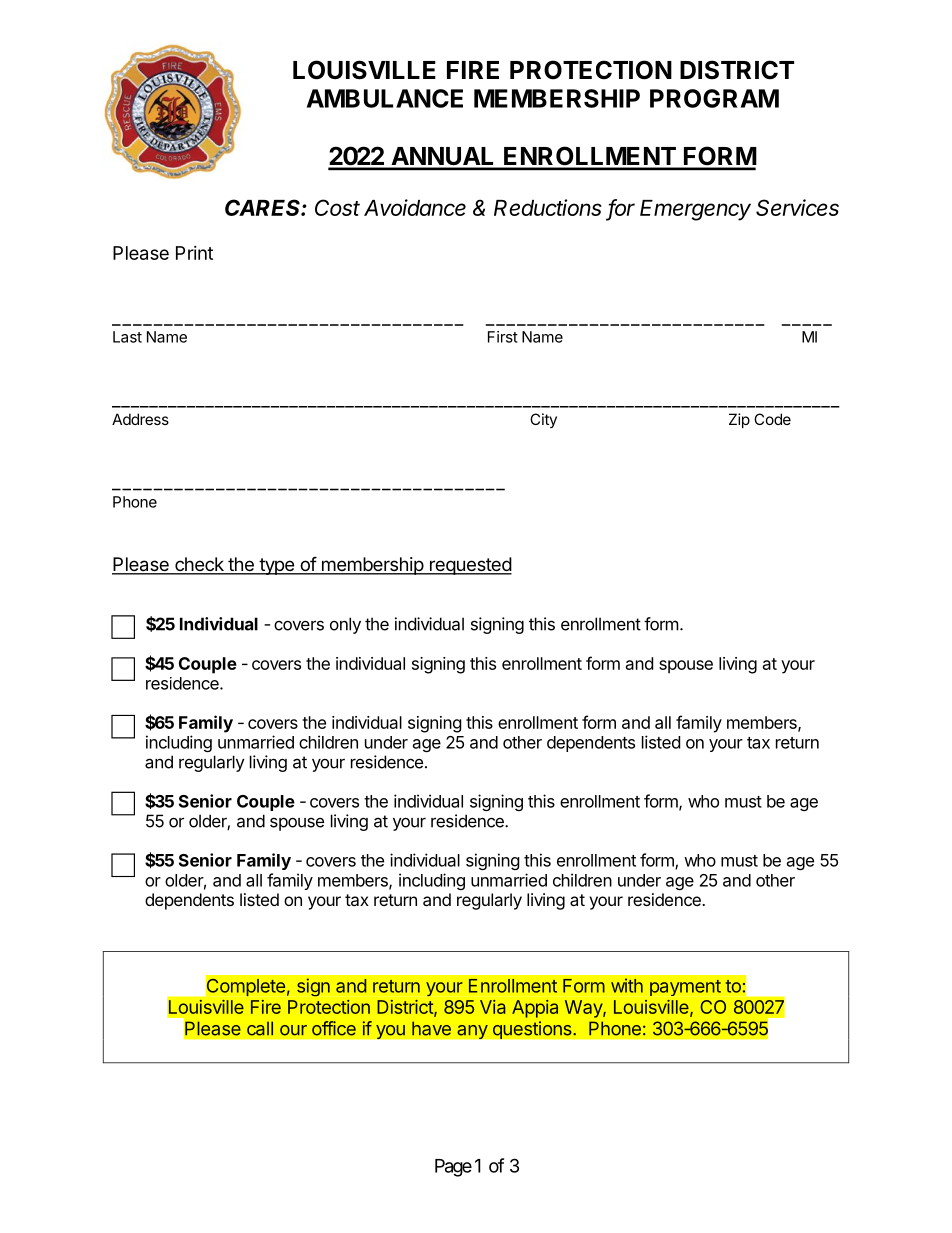 The width and height of the page is (952, 1233). What do you see at coordinates (385, 98) in the page?
I see `AMBULANCE` at bounding box center [385, 98].
